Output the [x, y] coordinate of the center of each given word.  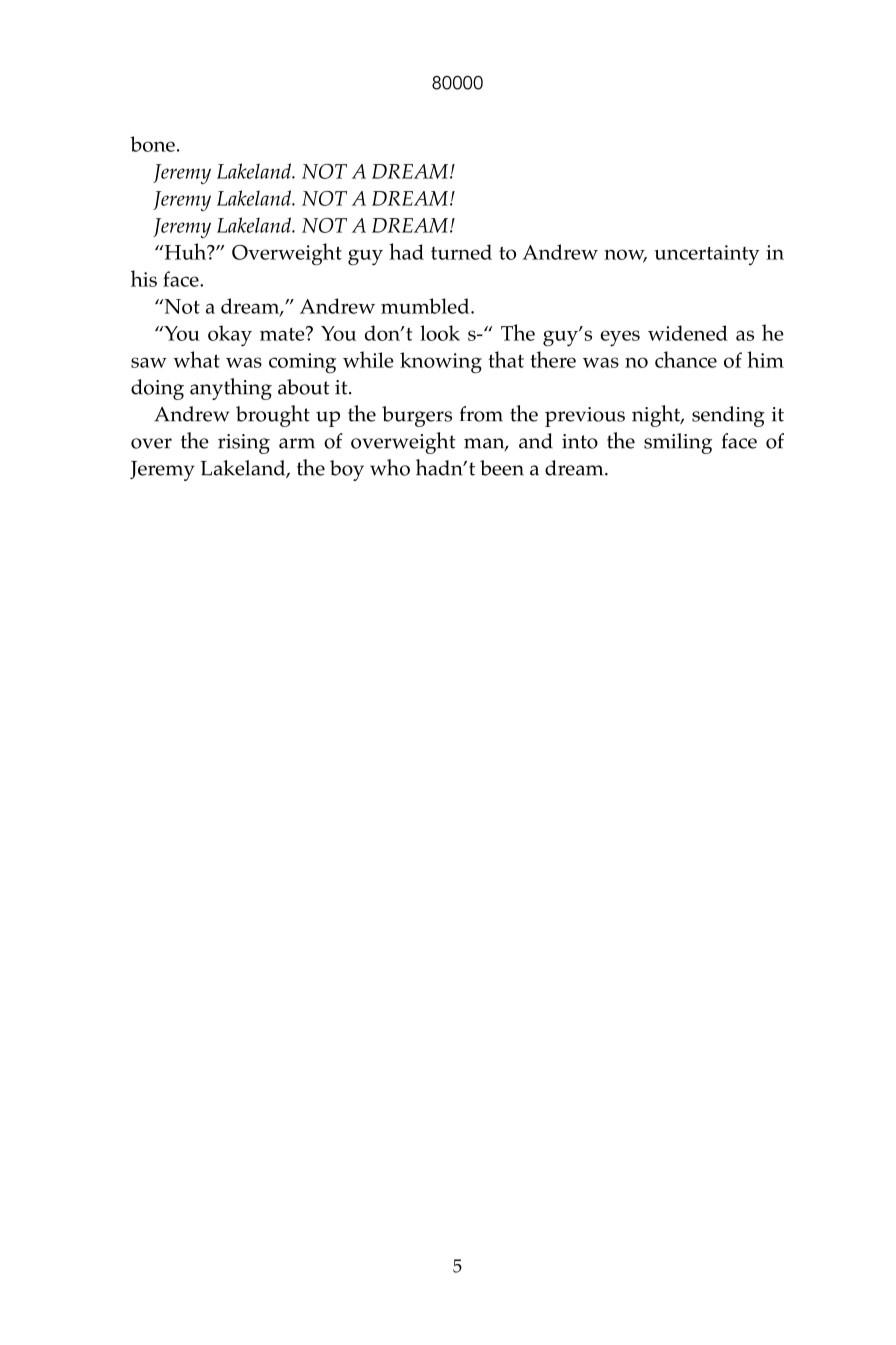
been [502, 468]
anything [231, 389]
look [440, 333]
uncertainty [706, 255]
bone [152, 144]
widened [688, 333]
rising [244, 444]
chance [686, 359]
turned [461, 252]
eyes [620, 338]
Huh [185, 251]
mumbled [426, 306]
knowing [441, 363]
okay [230, 336]
